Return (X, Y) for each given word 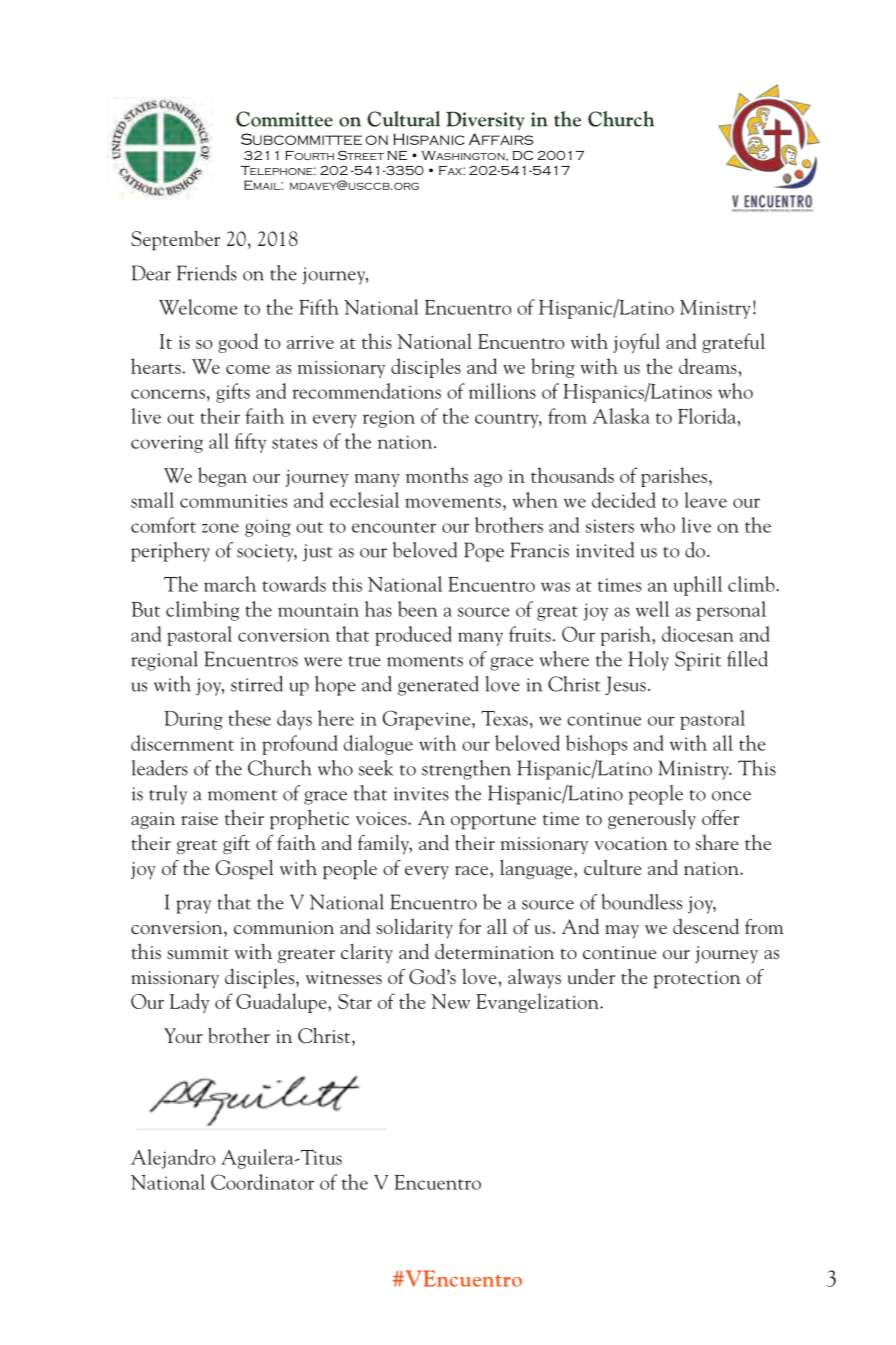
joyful (636, 343)
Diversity (485, 120)
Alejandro (173, 1159)
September (175, 240)
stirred (257, 684)
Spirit (698, 661)
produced (413, 636)
